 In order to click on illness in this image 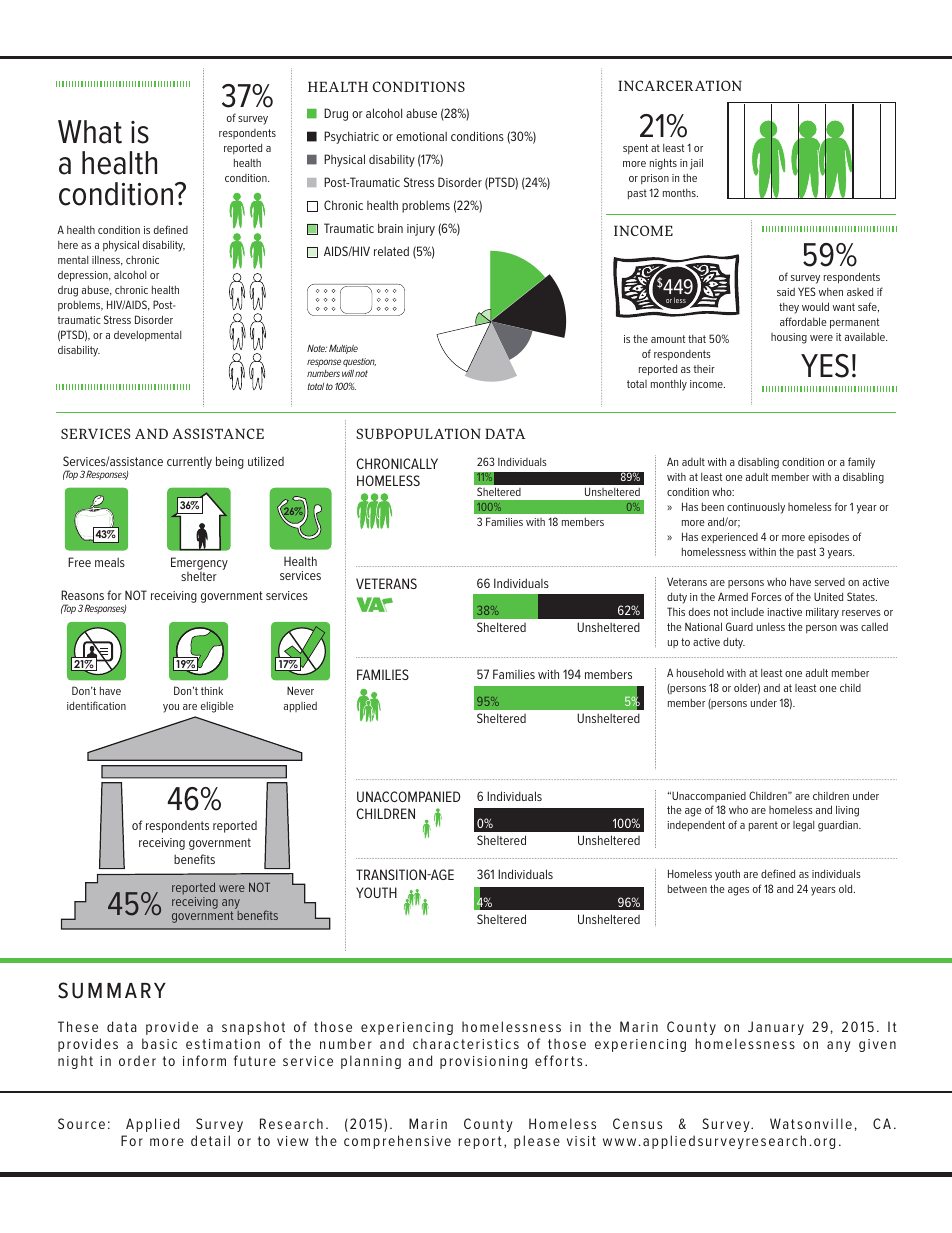, I will do `click(107, 260)`.
